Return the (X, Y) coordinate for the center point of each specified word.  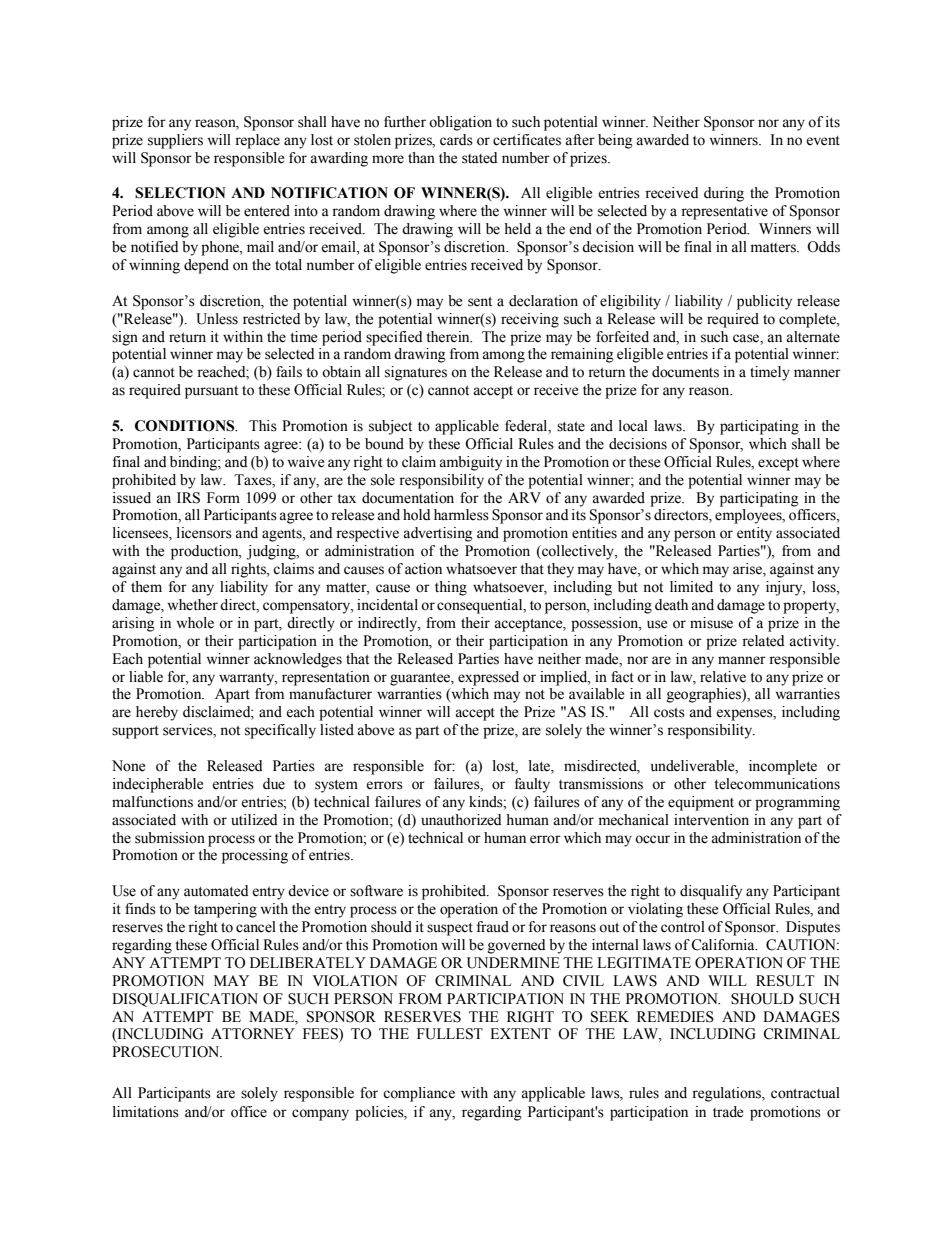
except (778, 464)
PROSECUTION (167, 1052)
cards (456, 140)
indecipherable (158, 785)
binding (194, 463)
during (724, 194)
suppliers (175, 141)
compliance (419, 1094)
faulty (532, 785)
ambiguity (470, 463)
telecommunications (777, 784)
